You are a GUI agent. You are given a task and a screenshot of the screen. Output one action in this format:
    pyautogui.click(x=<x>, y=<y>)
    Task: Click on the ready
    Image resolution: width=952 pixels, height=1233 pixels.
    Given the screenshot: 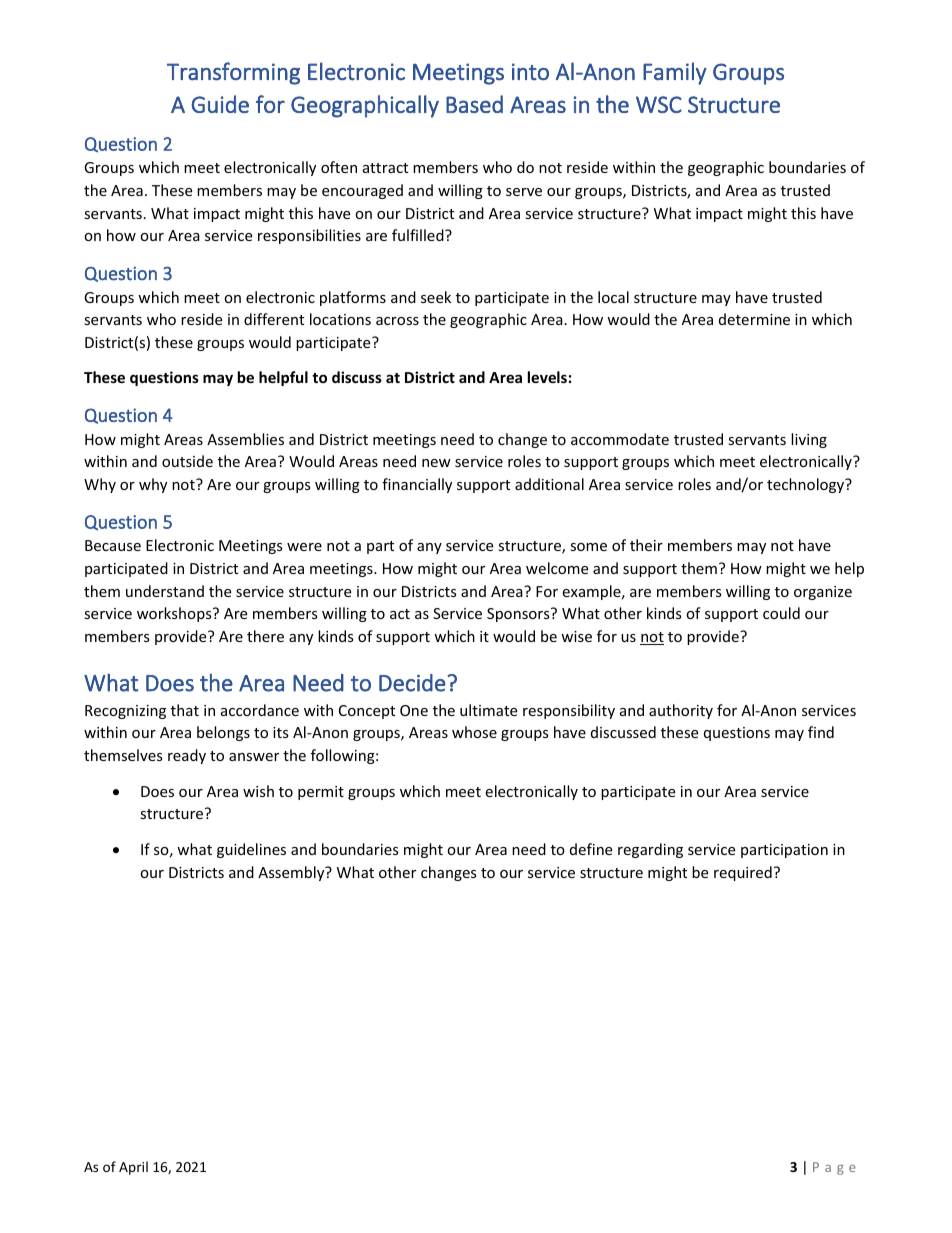 What is the action you would take?
    pyautogui.click(x=187, y=756)
